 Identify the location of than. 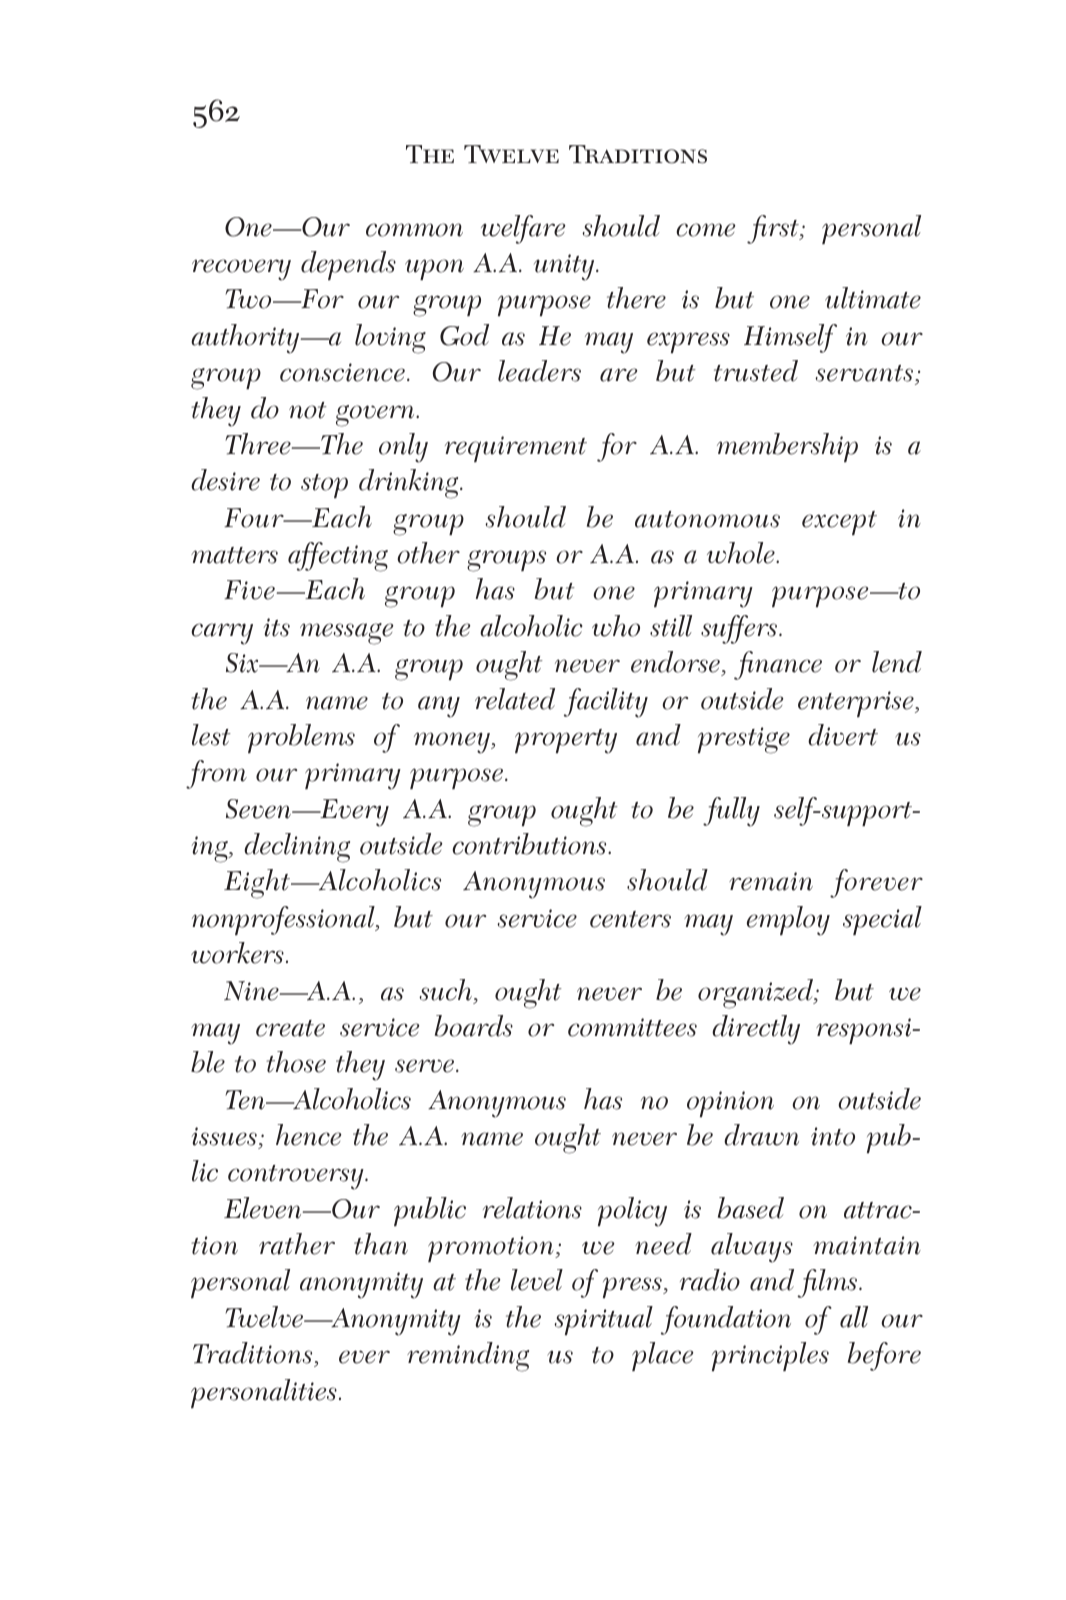
(381, 1244).
